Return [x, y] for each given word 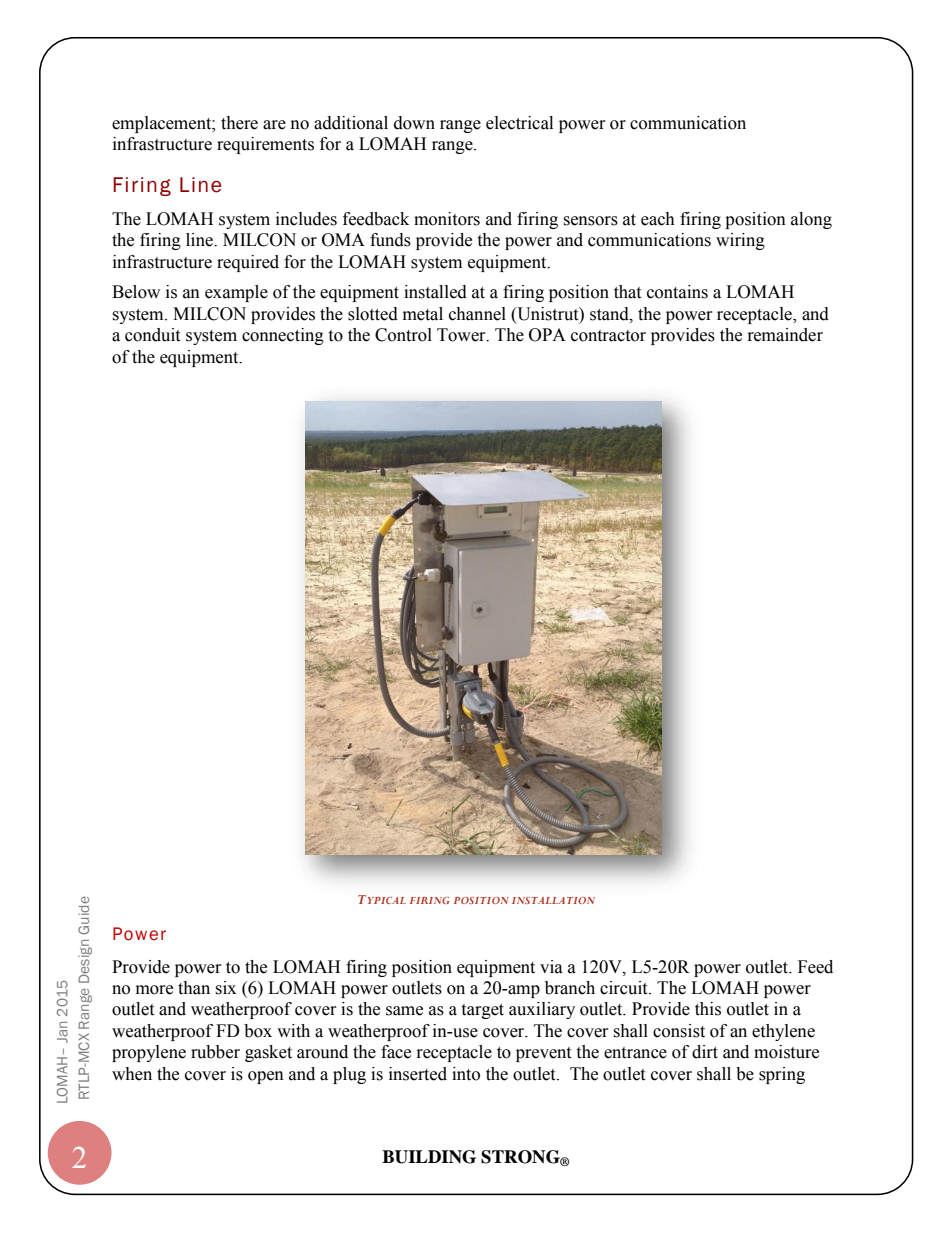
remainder [785, 335]
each [658, 219]
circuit [625, 988]
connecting [283, 336]
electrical [519, 123]
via [551, 967]
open [266, 1077]
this [708, 1009]
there [239, 123]
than [194, 988]
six [225, 988]
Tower [462, 335]
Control [403, 335]
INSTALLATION [553, 900]
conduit [152, 335]
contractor [608, 336]
